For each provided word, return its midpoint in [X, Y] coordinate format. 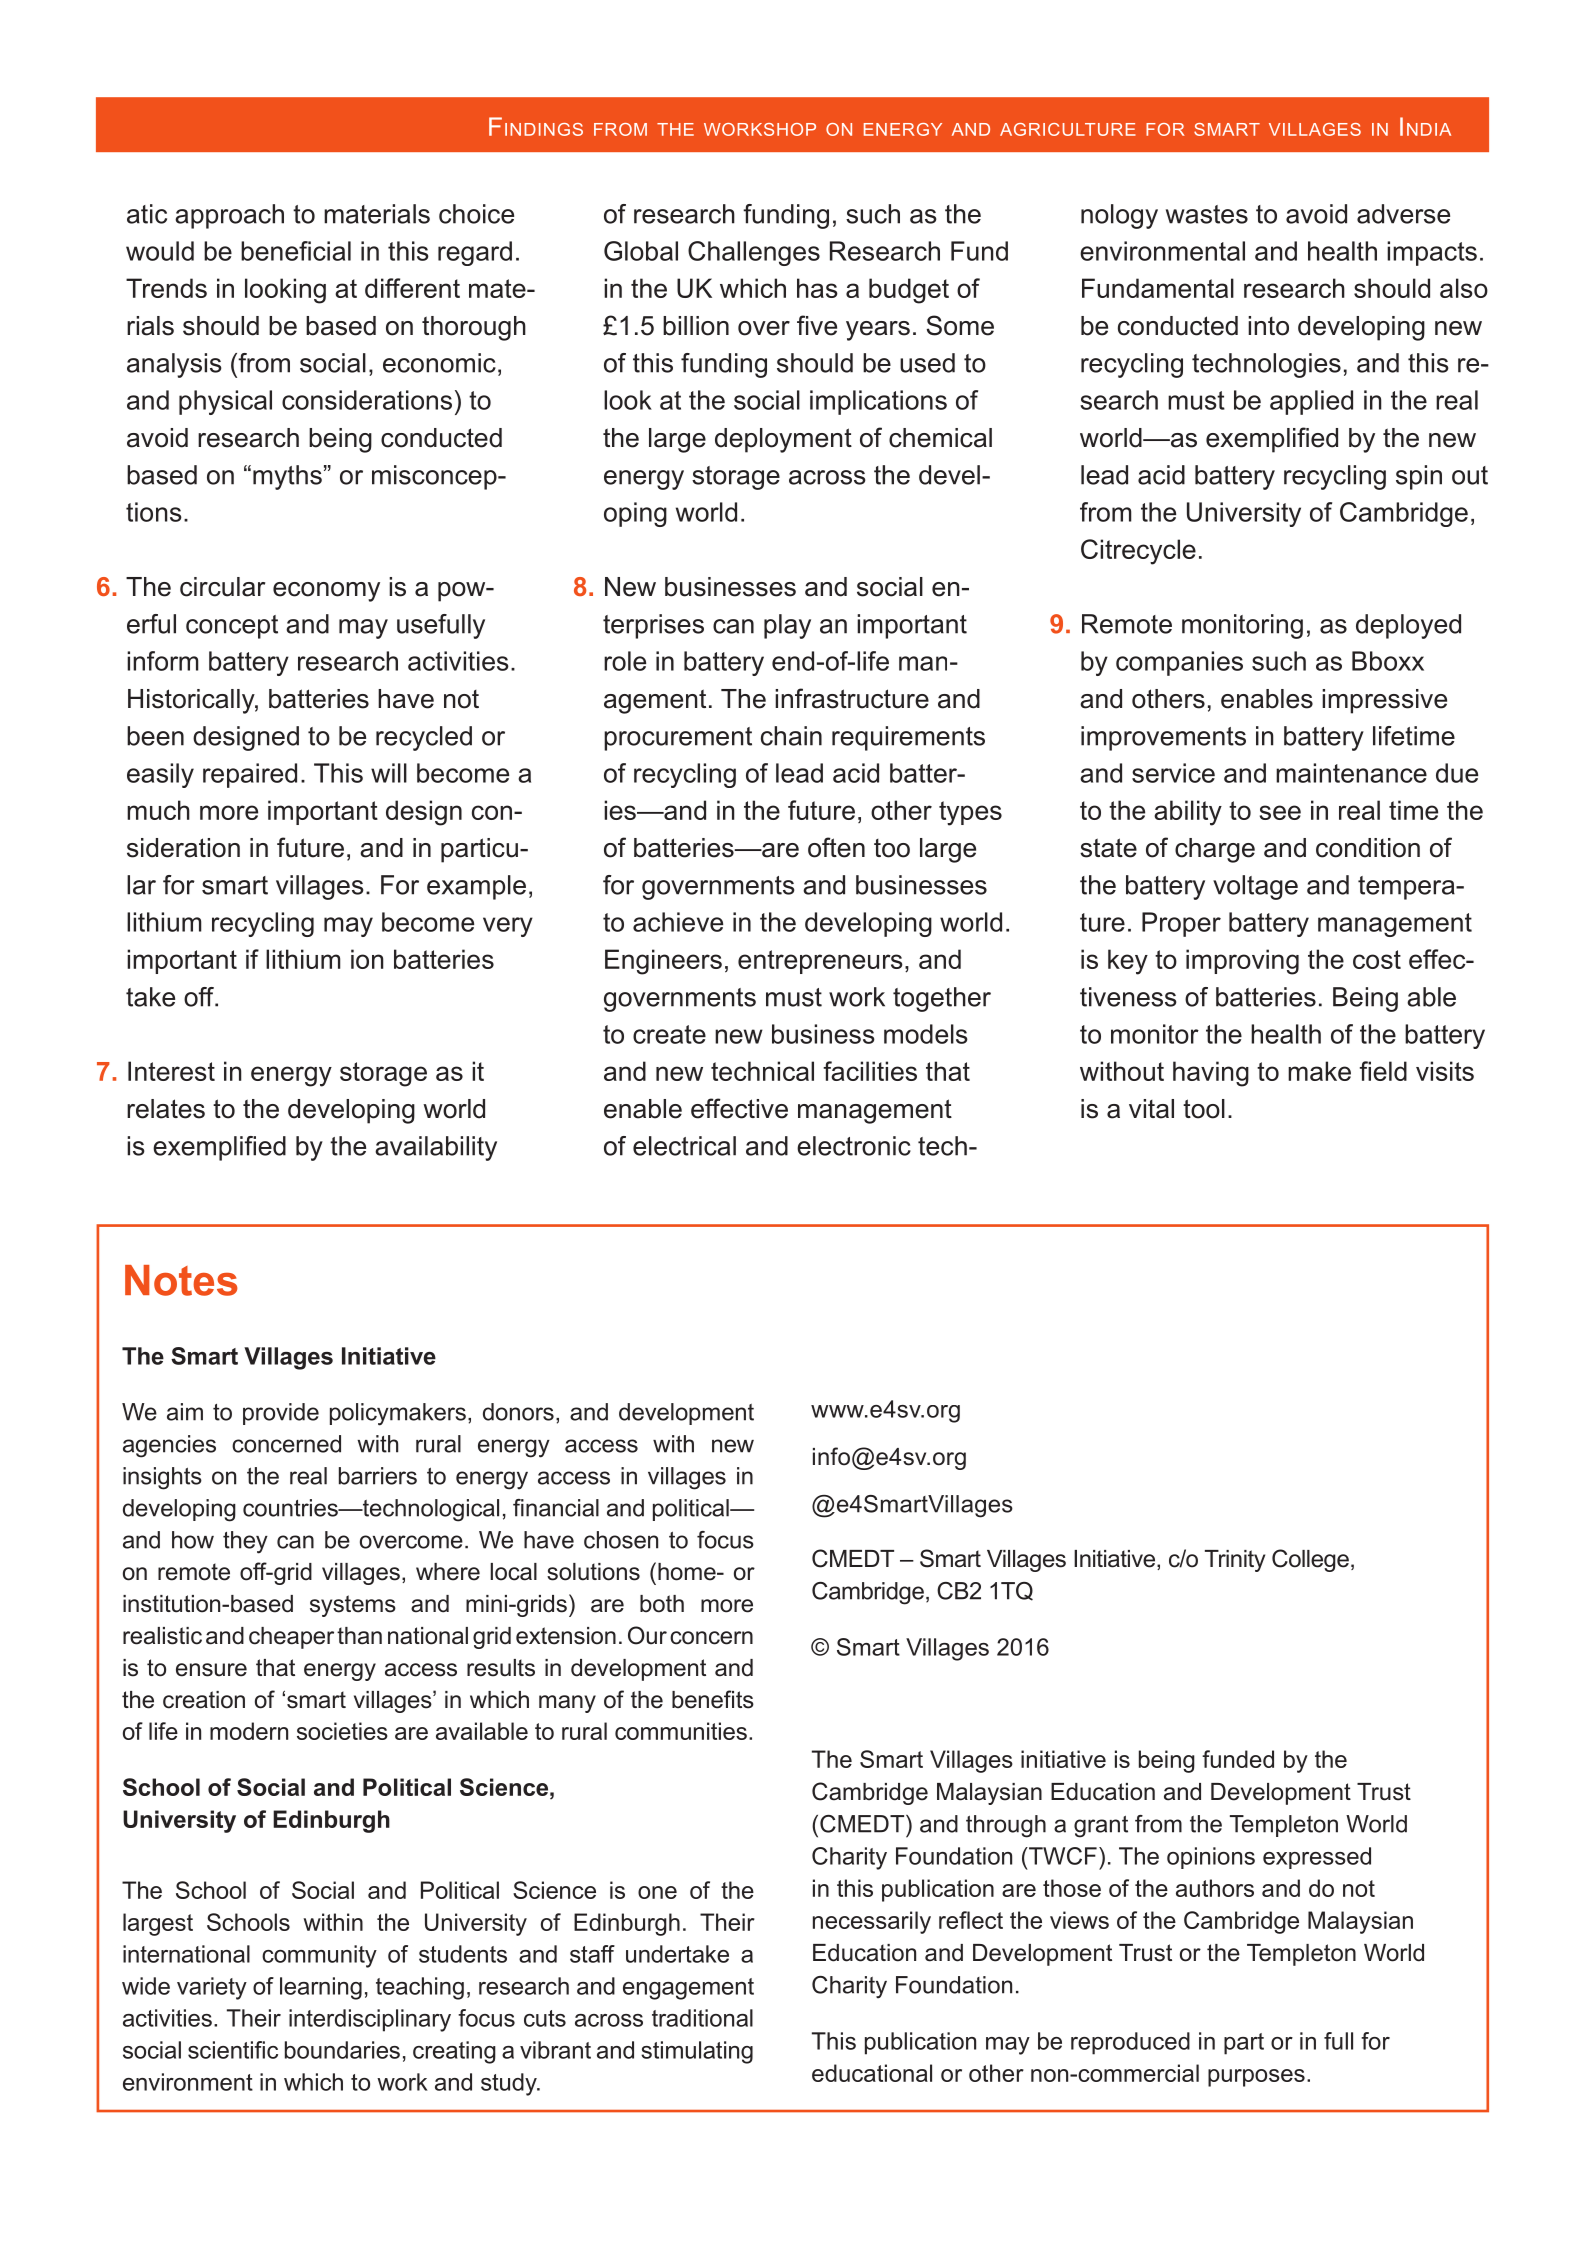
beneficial [296, 251]
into [1268, 326]
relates [166, 1109]
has [817, 288]
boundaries [342, 2050]
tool [1204, 1109]
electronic [854, 1146]
